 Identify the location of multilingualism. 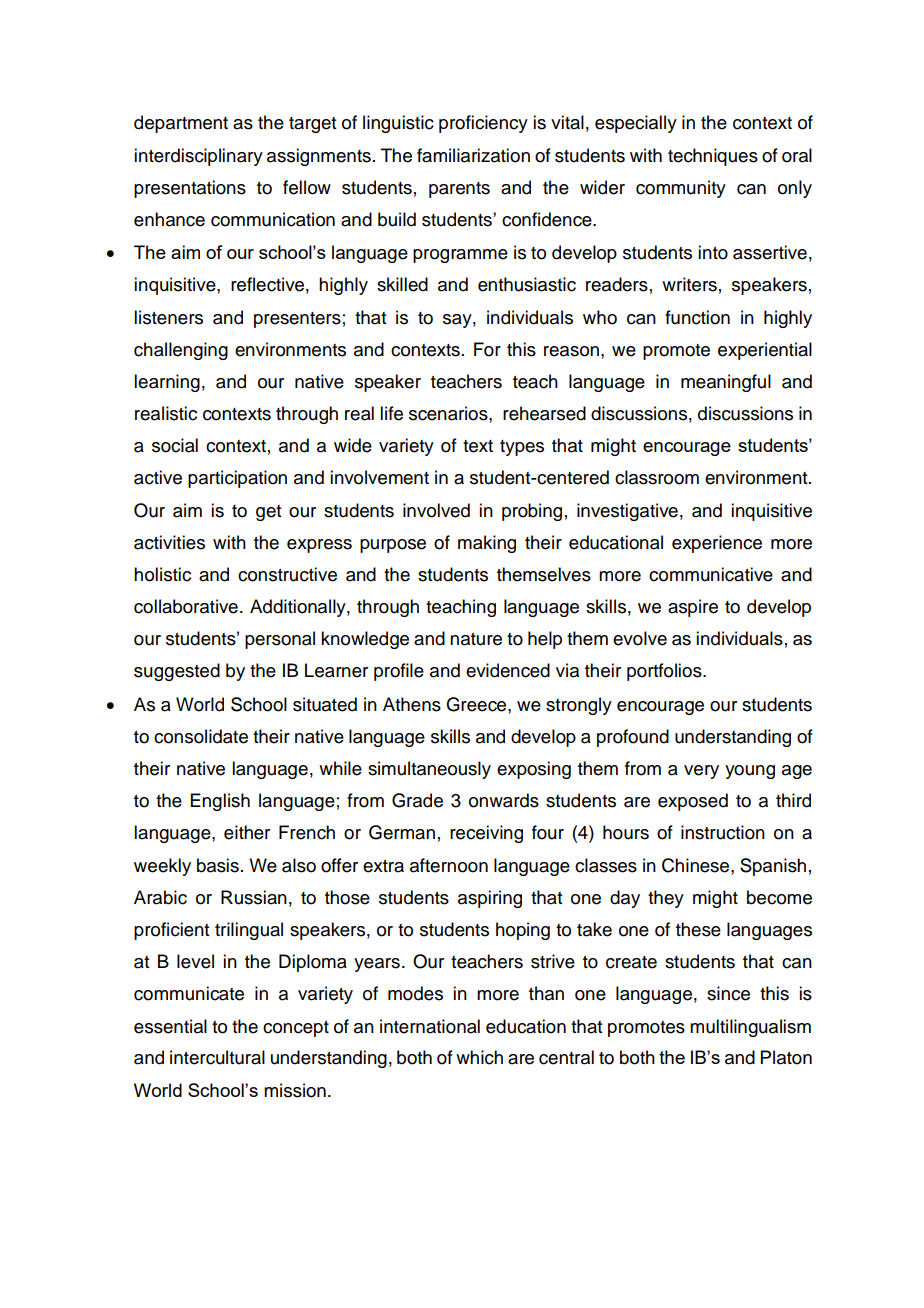
(750, 1028).
